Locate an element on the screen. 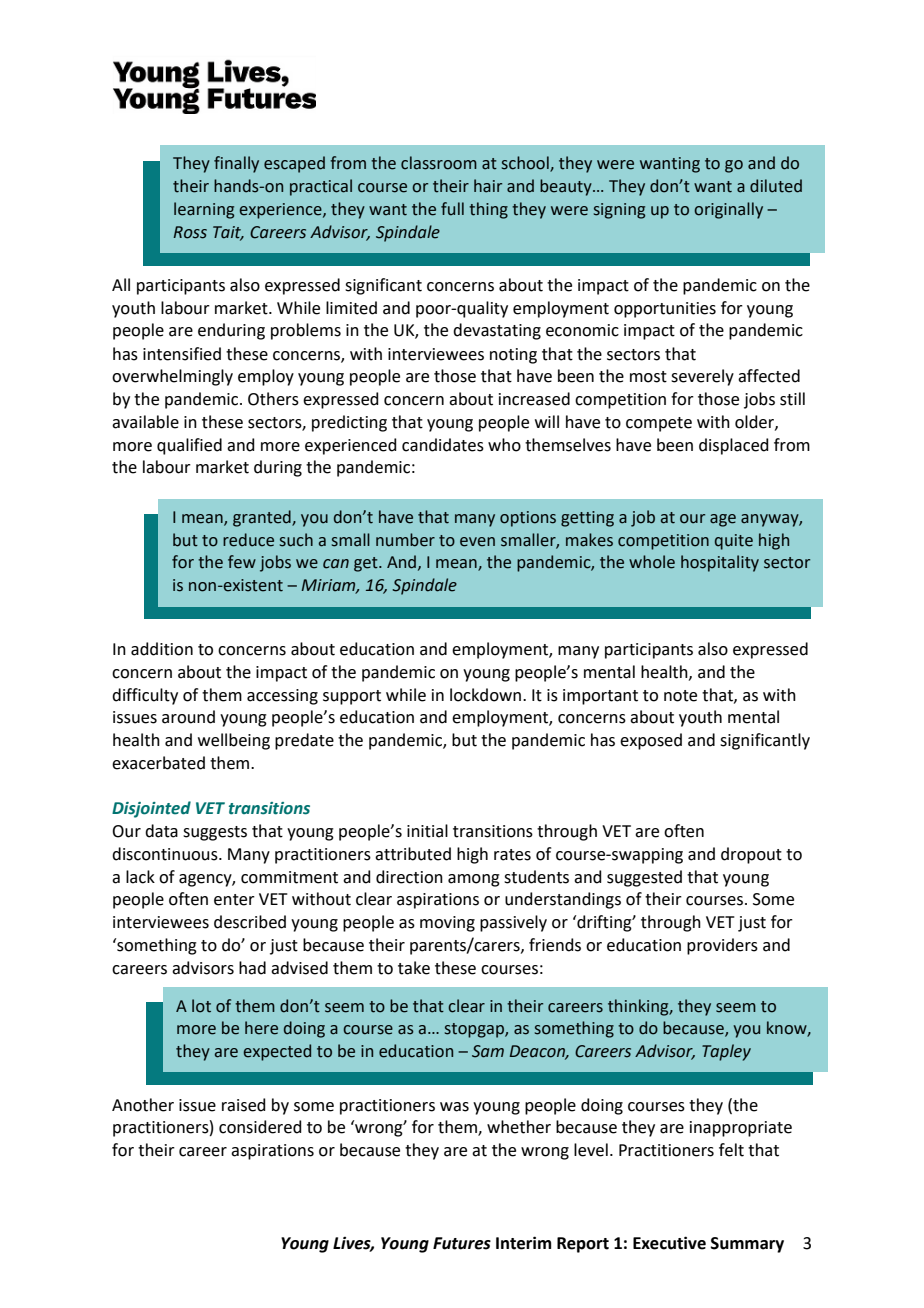 The width and height of the screenshot is (924, 1308). devastating is located at coordinates (497, 331).
